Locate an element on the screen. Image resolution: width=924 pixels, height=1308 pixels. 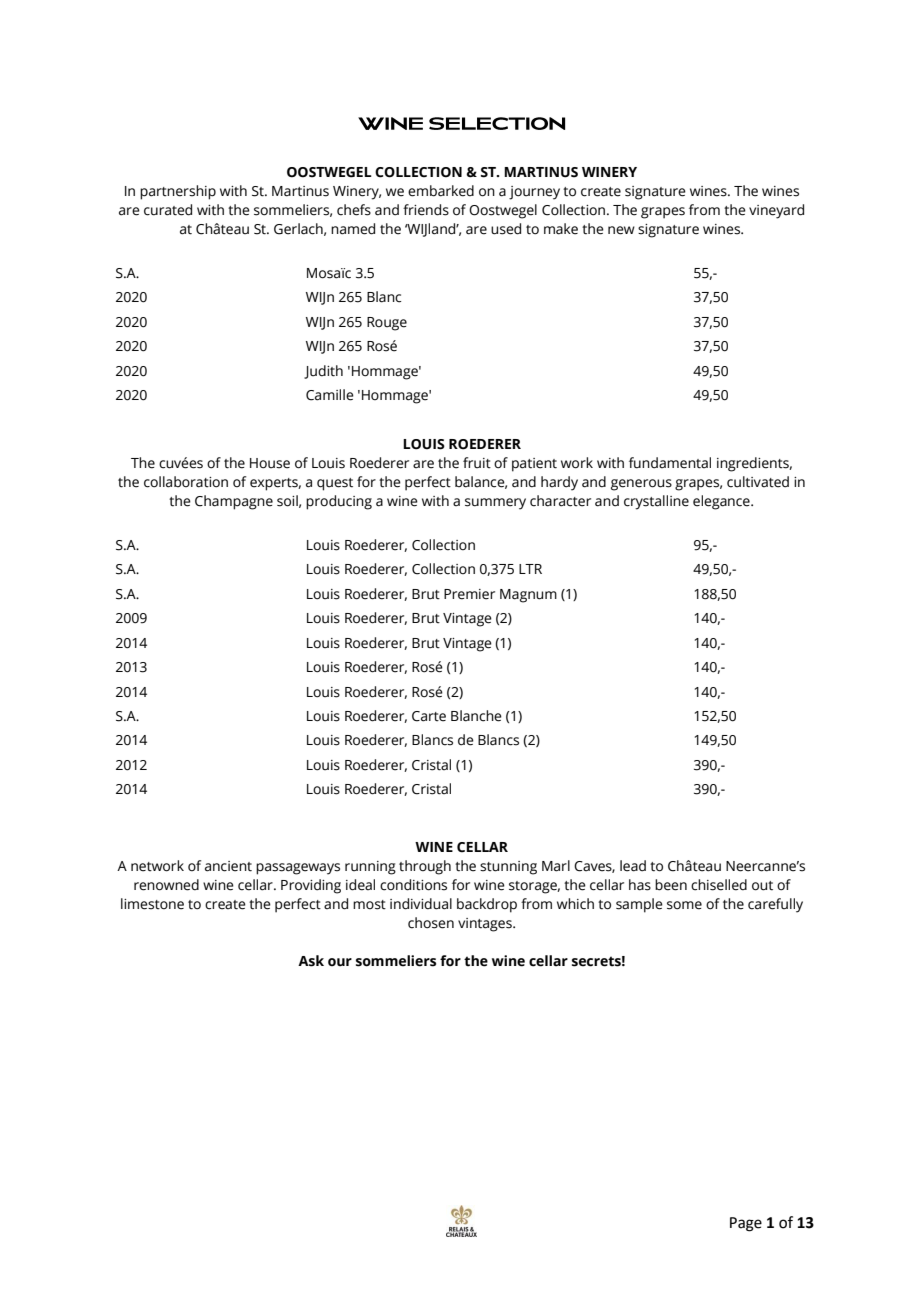
stunning is located at coordinates (508, 868).
